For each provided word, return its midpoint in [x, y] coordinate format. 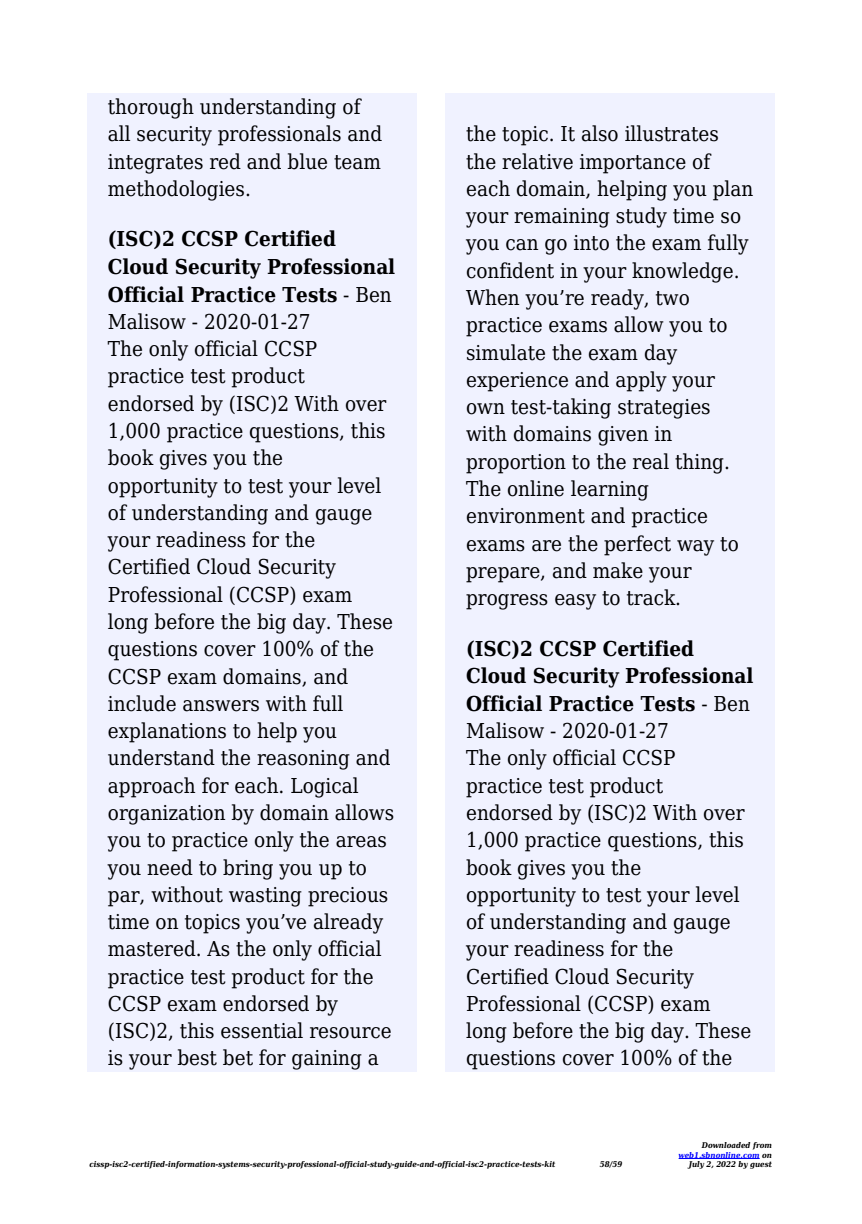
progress [507, 602]
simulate [506, 352]
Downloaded [725, 1145]
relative [537, 161]
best [197, 1057]
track [652, 597]
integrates [155, 164]
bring [248, 869]
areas [361, 842]
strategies [664, 409]
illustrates [671, 133]
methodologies [177, 190]
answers [221, 706]
